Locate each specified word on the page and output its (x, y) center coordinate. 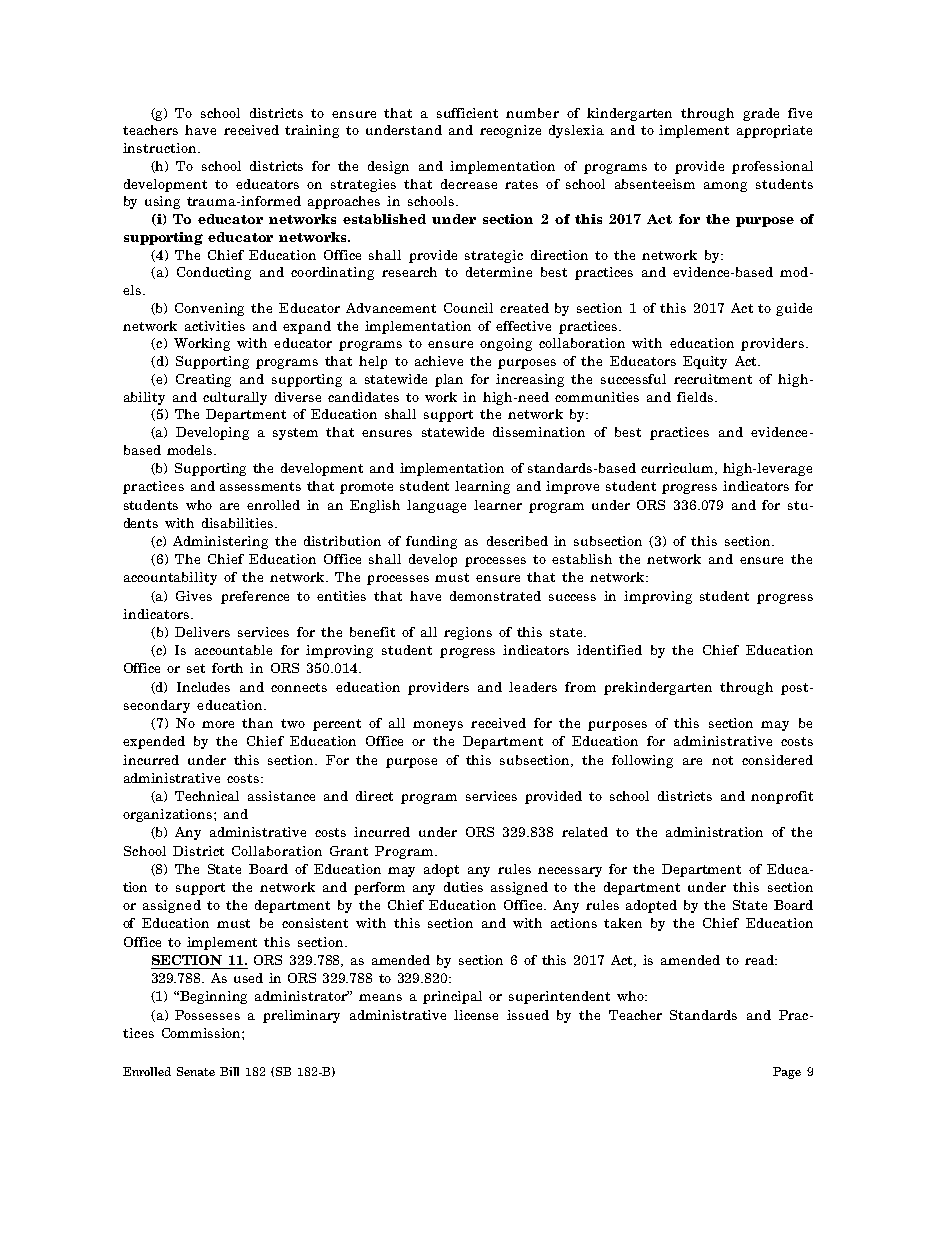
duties (463, 887)
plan (449, 380)
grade (761, 114)
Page (787, 1073)
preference (255, 597)
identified (609, 650)
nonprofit (782, 797)
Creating (203, 380)
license (476, 1015)
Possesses (207, 1015)
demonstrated (495, 596)
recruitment (713, 379)
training (312, 131)
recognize (510, 131)
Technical (207, 796)
